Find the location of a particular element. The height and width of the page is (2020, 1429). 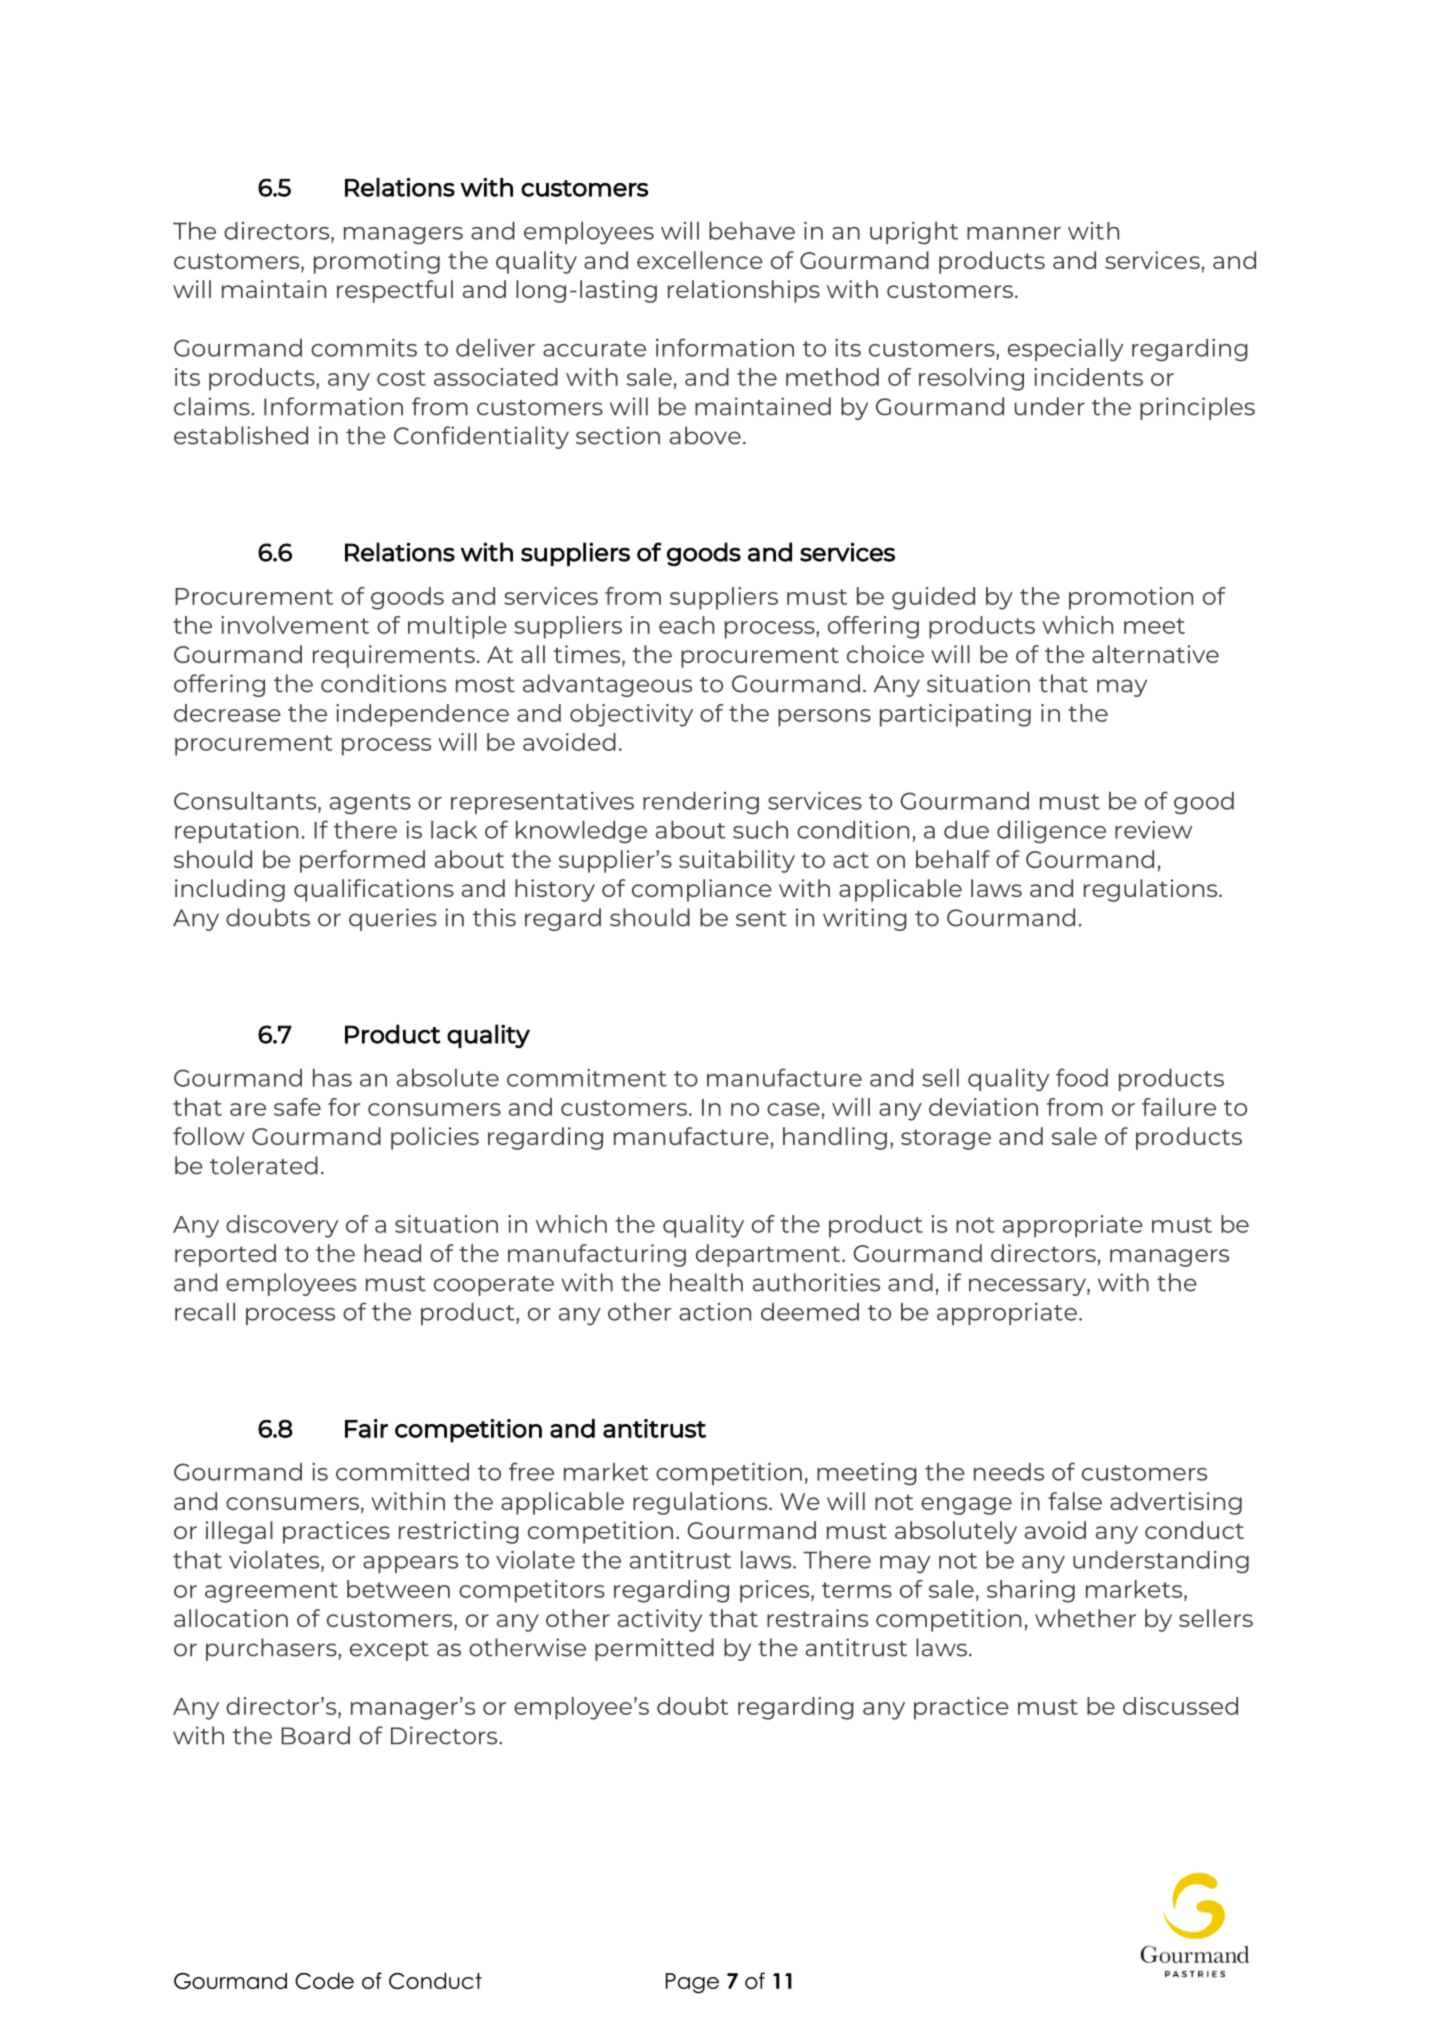

safe is located at coordinates (297, 1107).
